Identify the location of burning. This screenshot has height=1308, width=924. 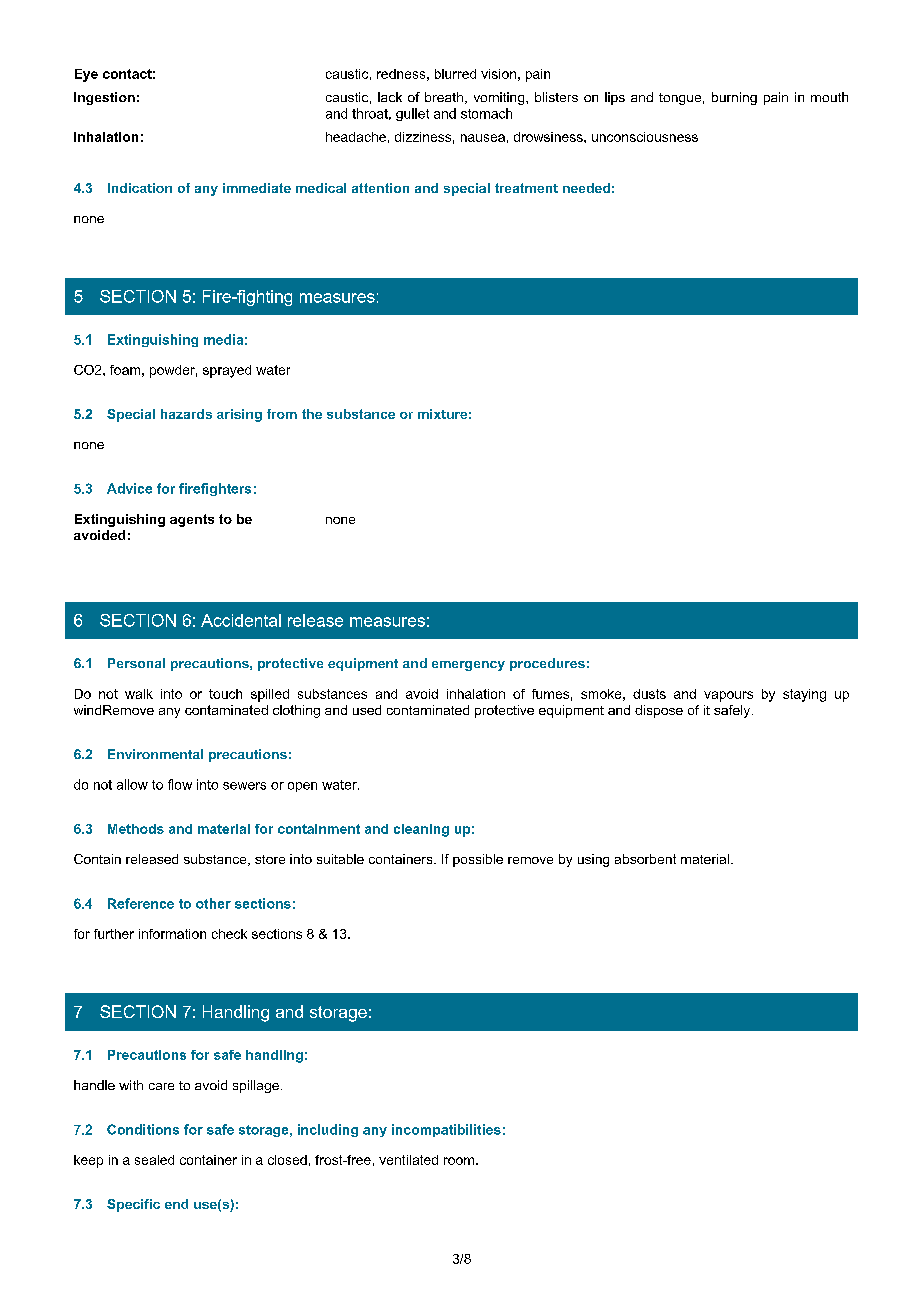
(734, 98).
